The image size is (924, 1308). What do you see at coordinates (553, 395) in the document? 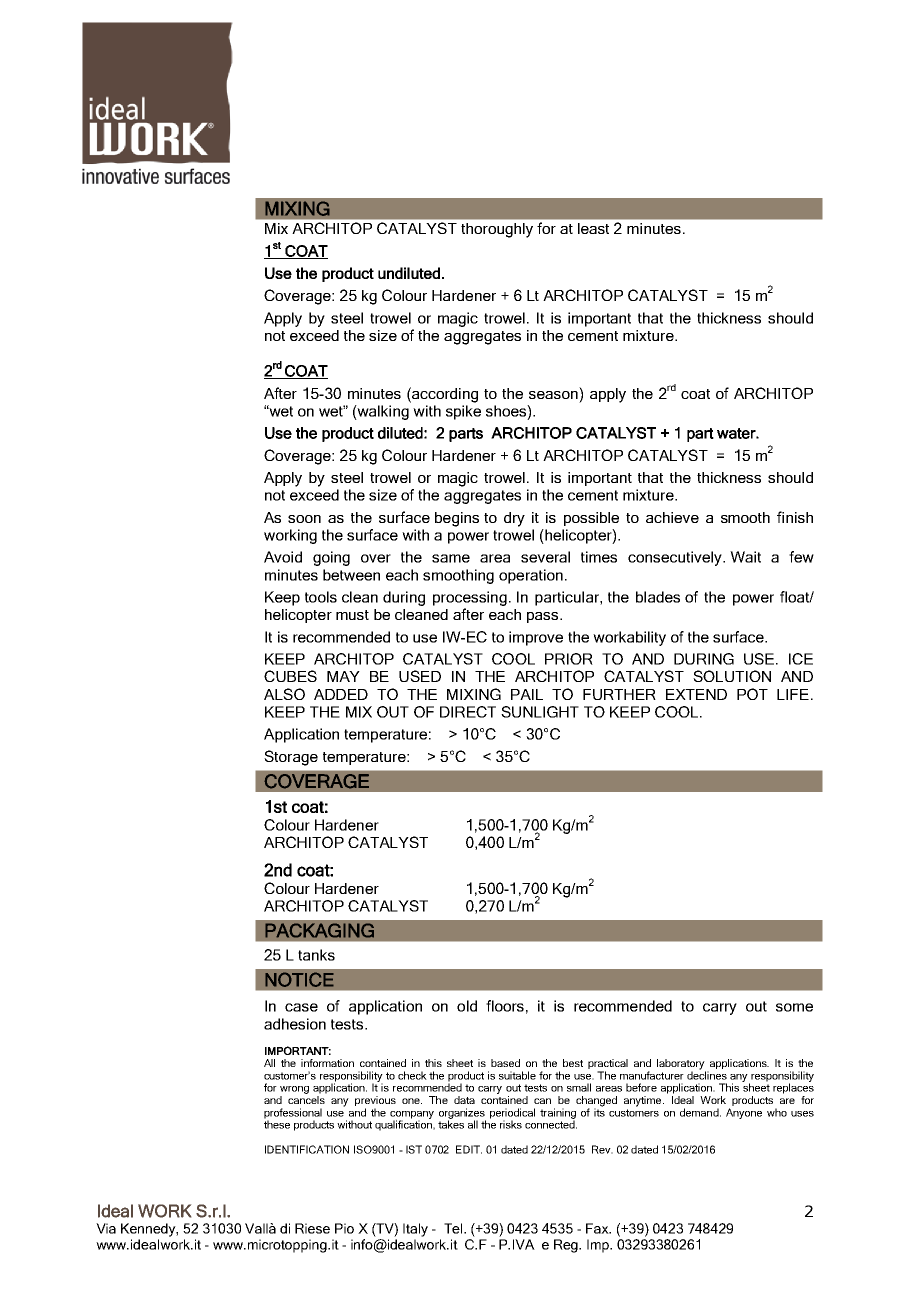
I see `season` at bounding box center [553, 395].
